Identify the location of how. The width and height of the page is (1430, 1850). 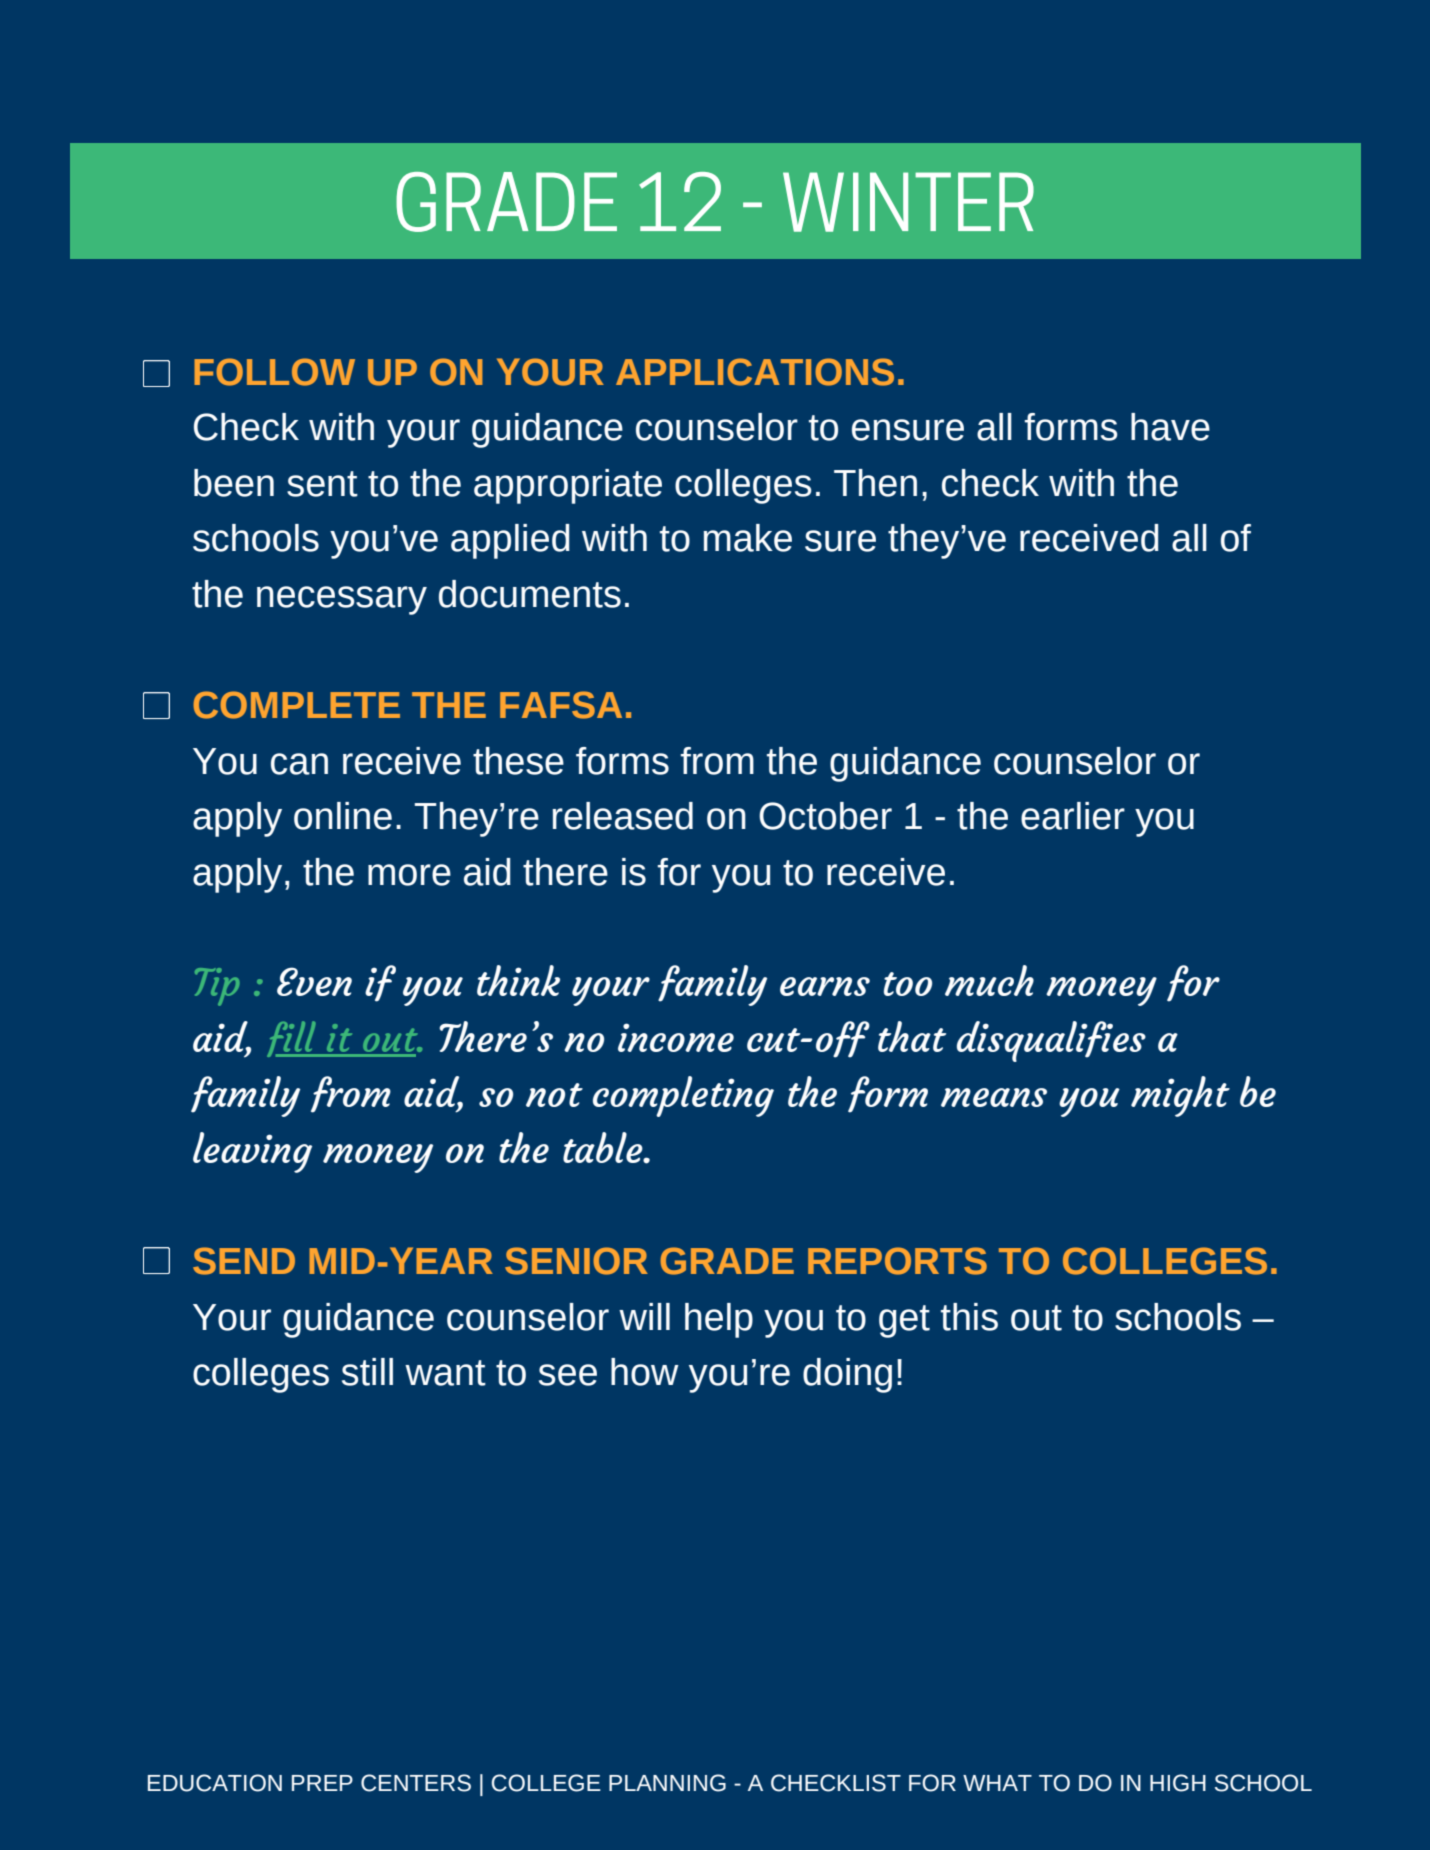
(645, 1372).
